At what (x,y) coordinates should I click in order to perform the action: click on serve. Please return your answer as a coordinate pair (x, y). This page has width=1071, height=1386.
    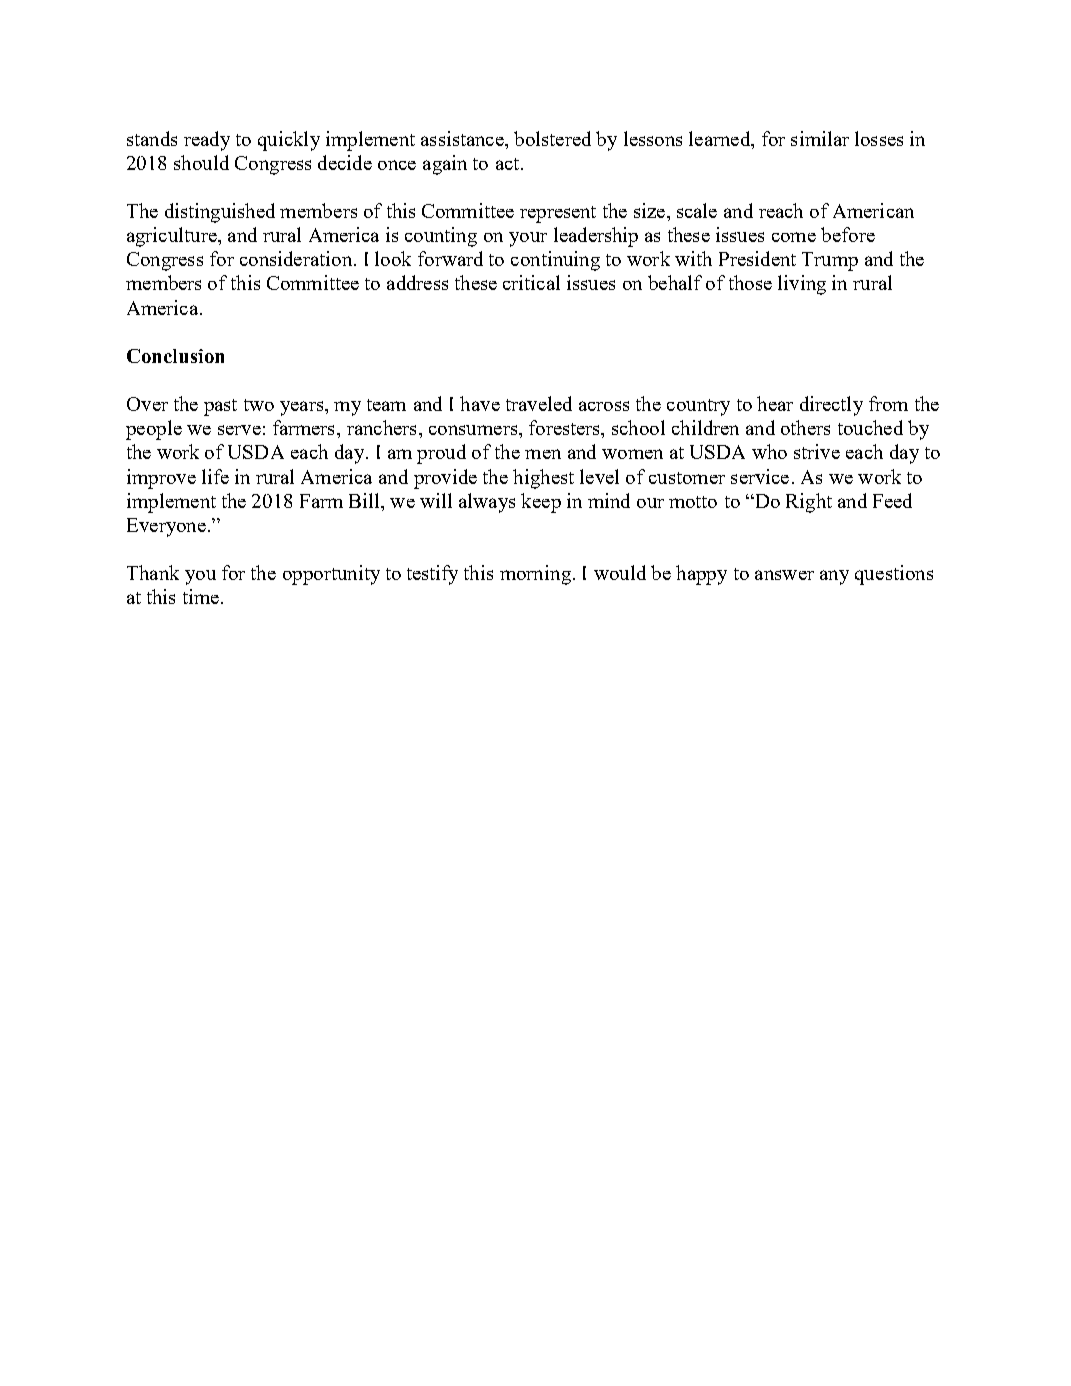
    Looking at the image, I should click on (239, 430).
